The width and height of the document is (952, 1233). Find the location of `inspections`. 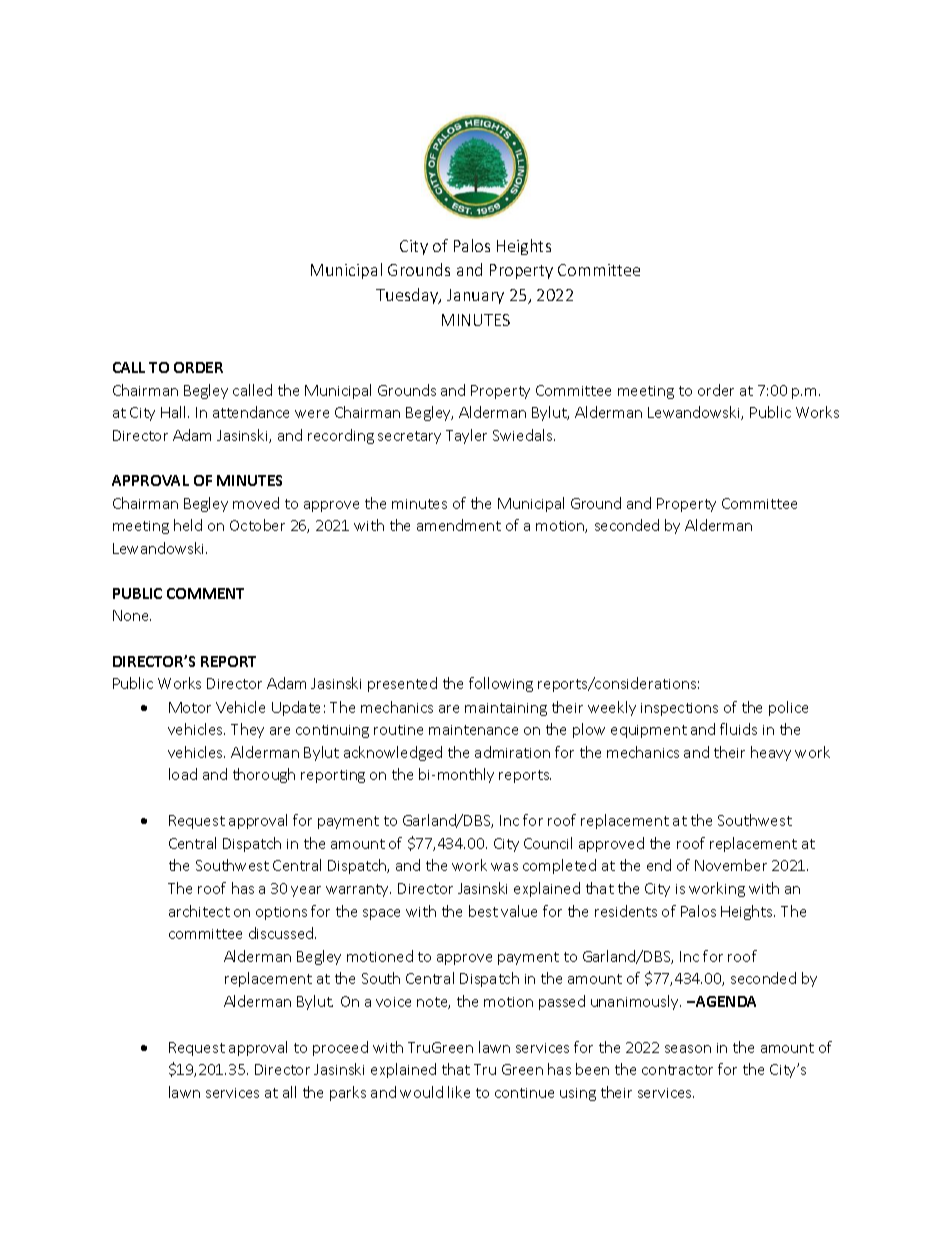

inspections is located at coordinates (679, 709).
